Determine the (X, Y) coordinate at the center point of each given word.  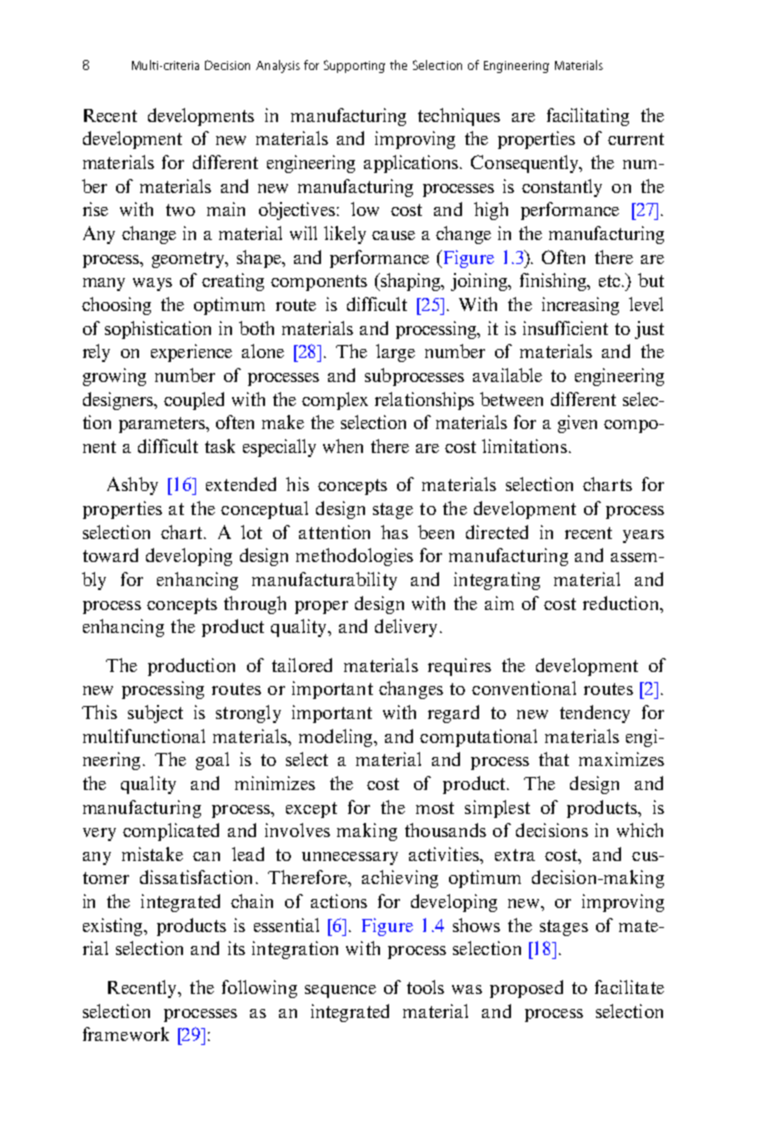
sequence (340, 991)
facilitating (588, 117)
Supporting (354, 66)
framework (126, 1034)
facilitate (629, 987)
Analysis (278, 66)
